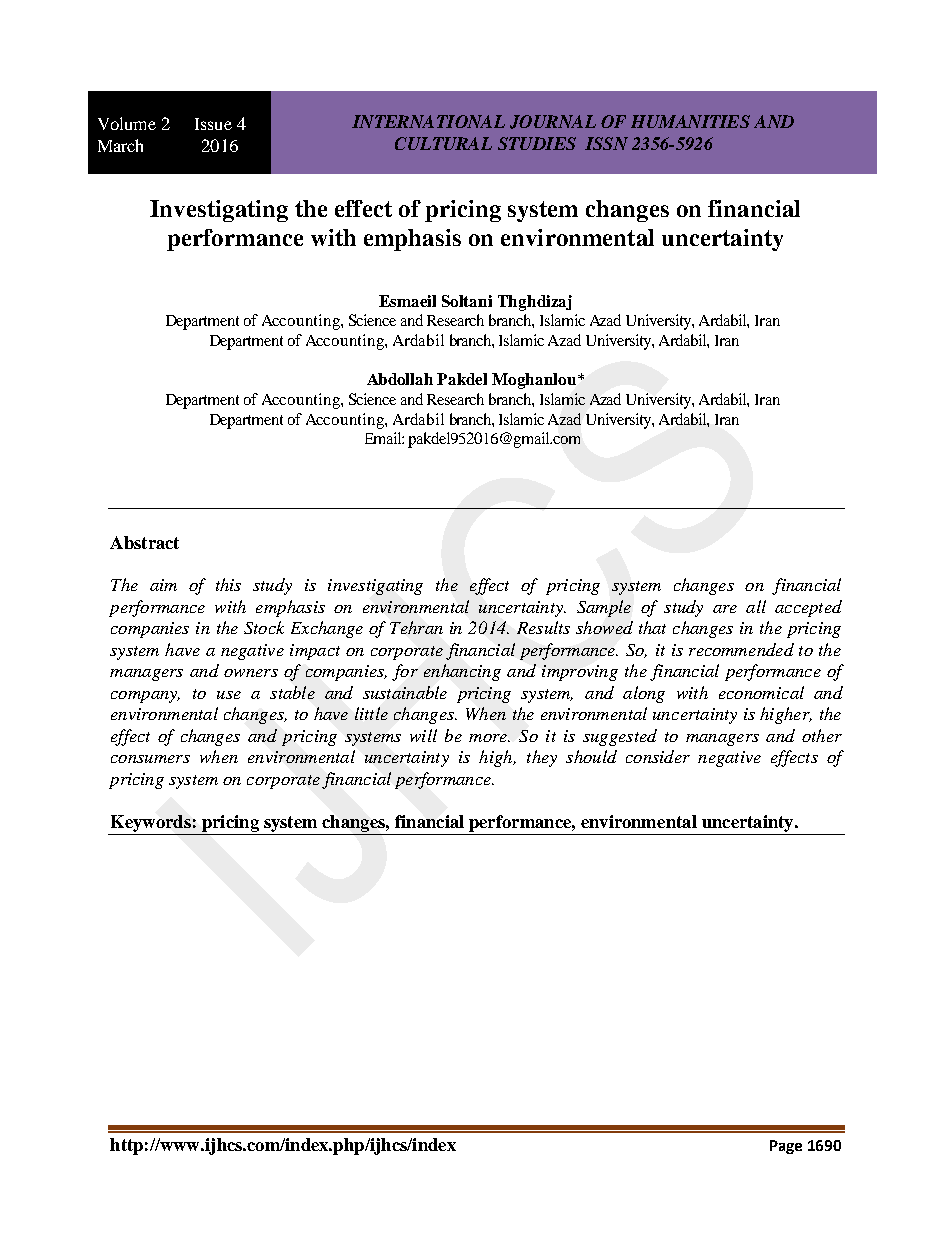  Describe the element at coordinates (264, 627) in the document. I see `Stock` at that location.
